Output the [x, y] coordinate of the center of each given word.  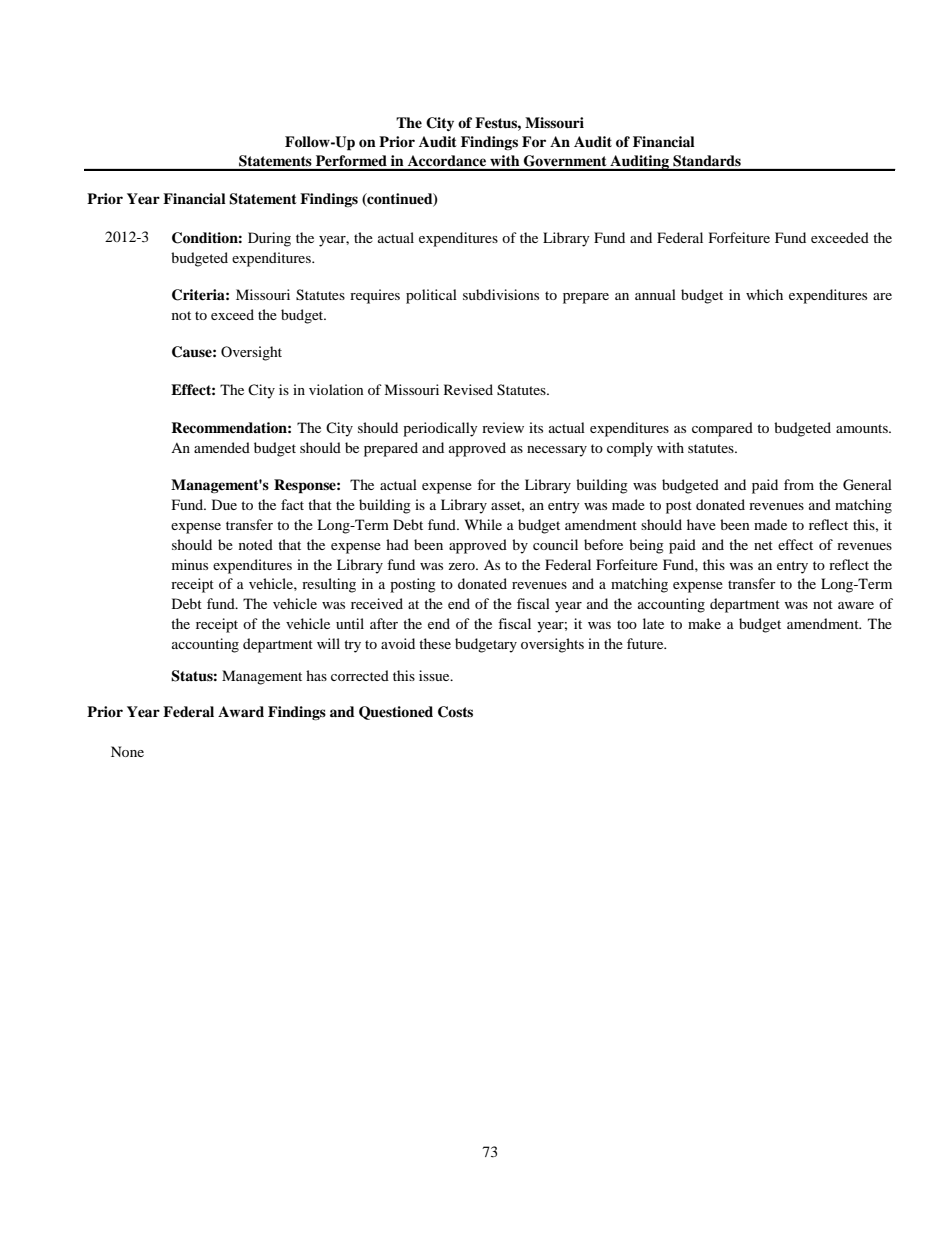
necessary [557, 451]
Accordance [447, 160]
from [799, 484]
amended [222, 447]
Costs [455, 712]
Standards [707, 161]
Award [241, 711]
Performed [351, 160]
